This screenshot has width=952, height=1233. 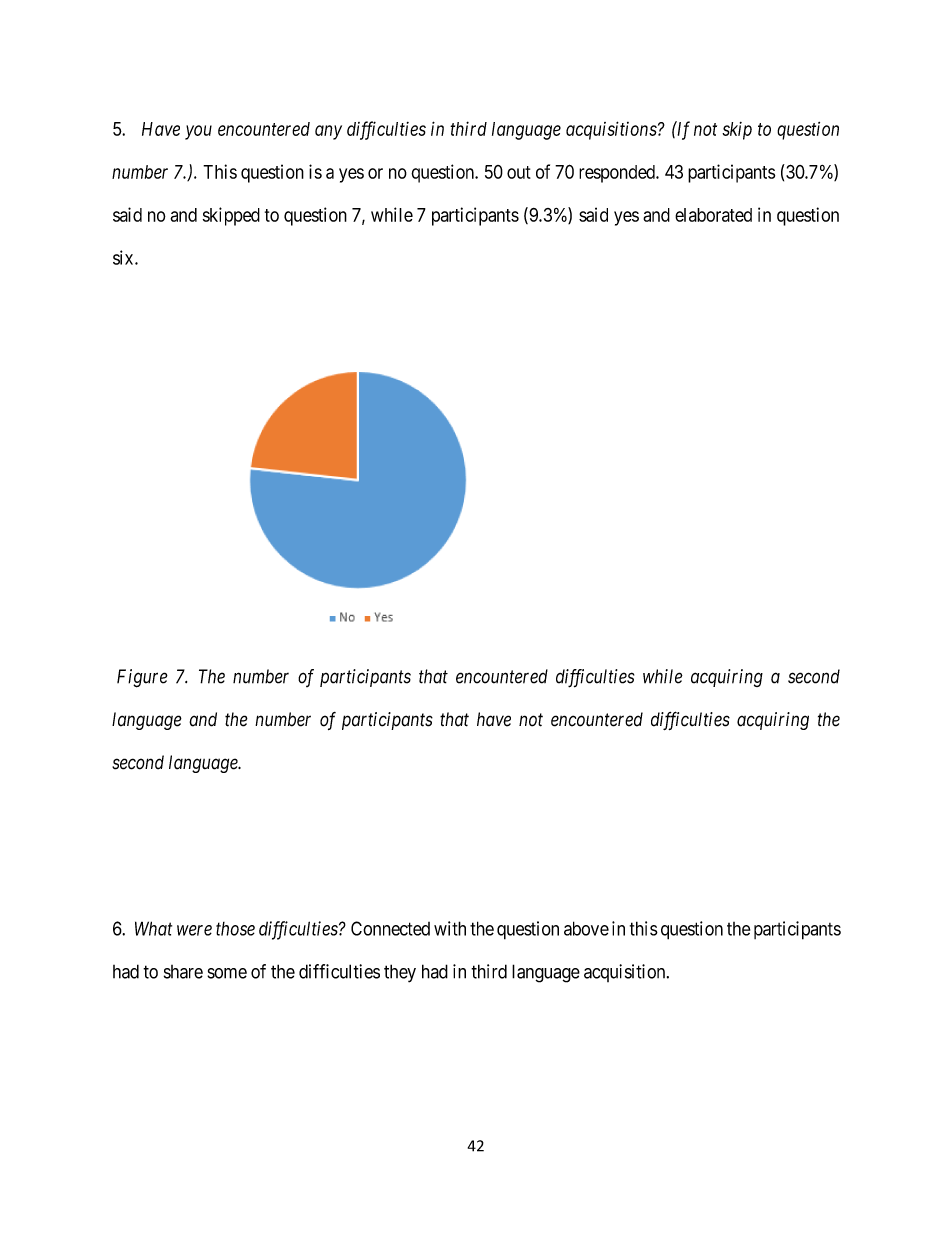 What do you see at coordinates (713, 215) in the screenshot?
I see `elaborated` at bounding box center [713, 215].
